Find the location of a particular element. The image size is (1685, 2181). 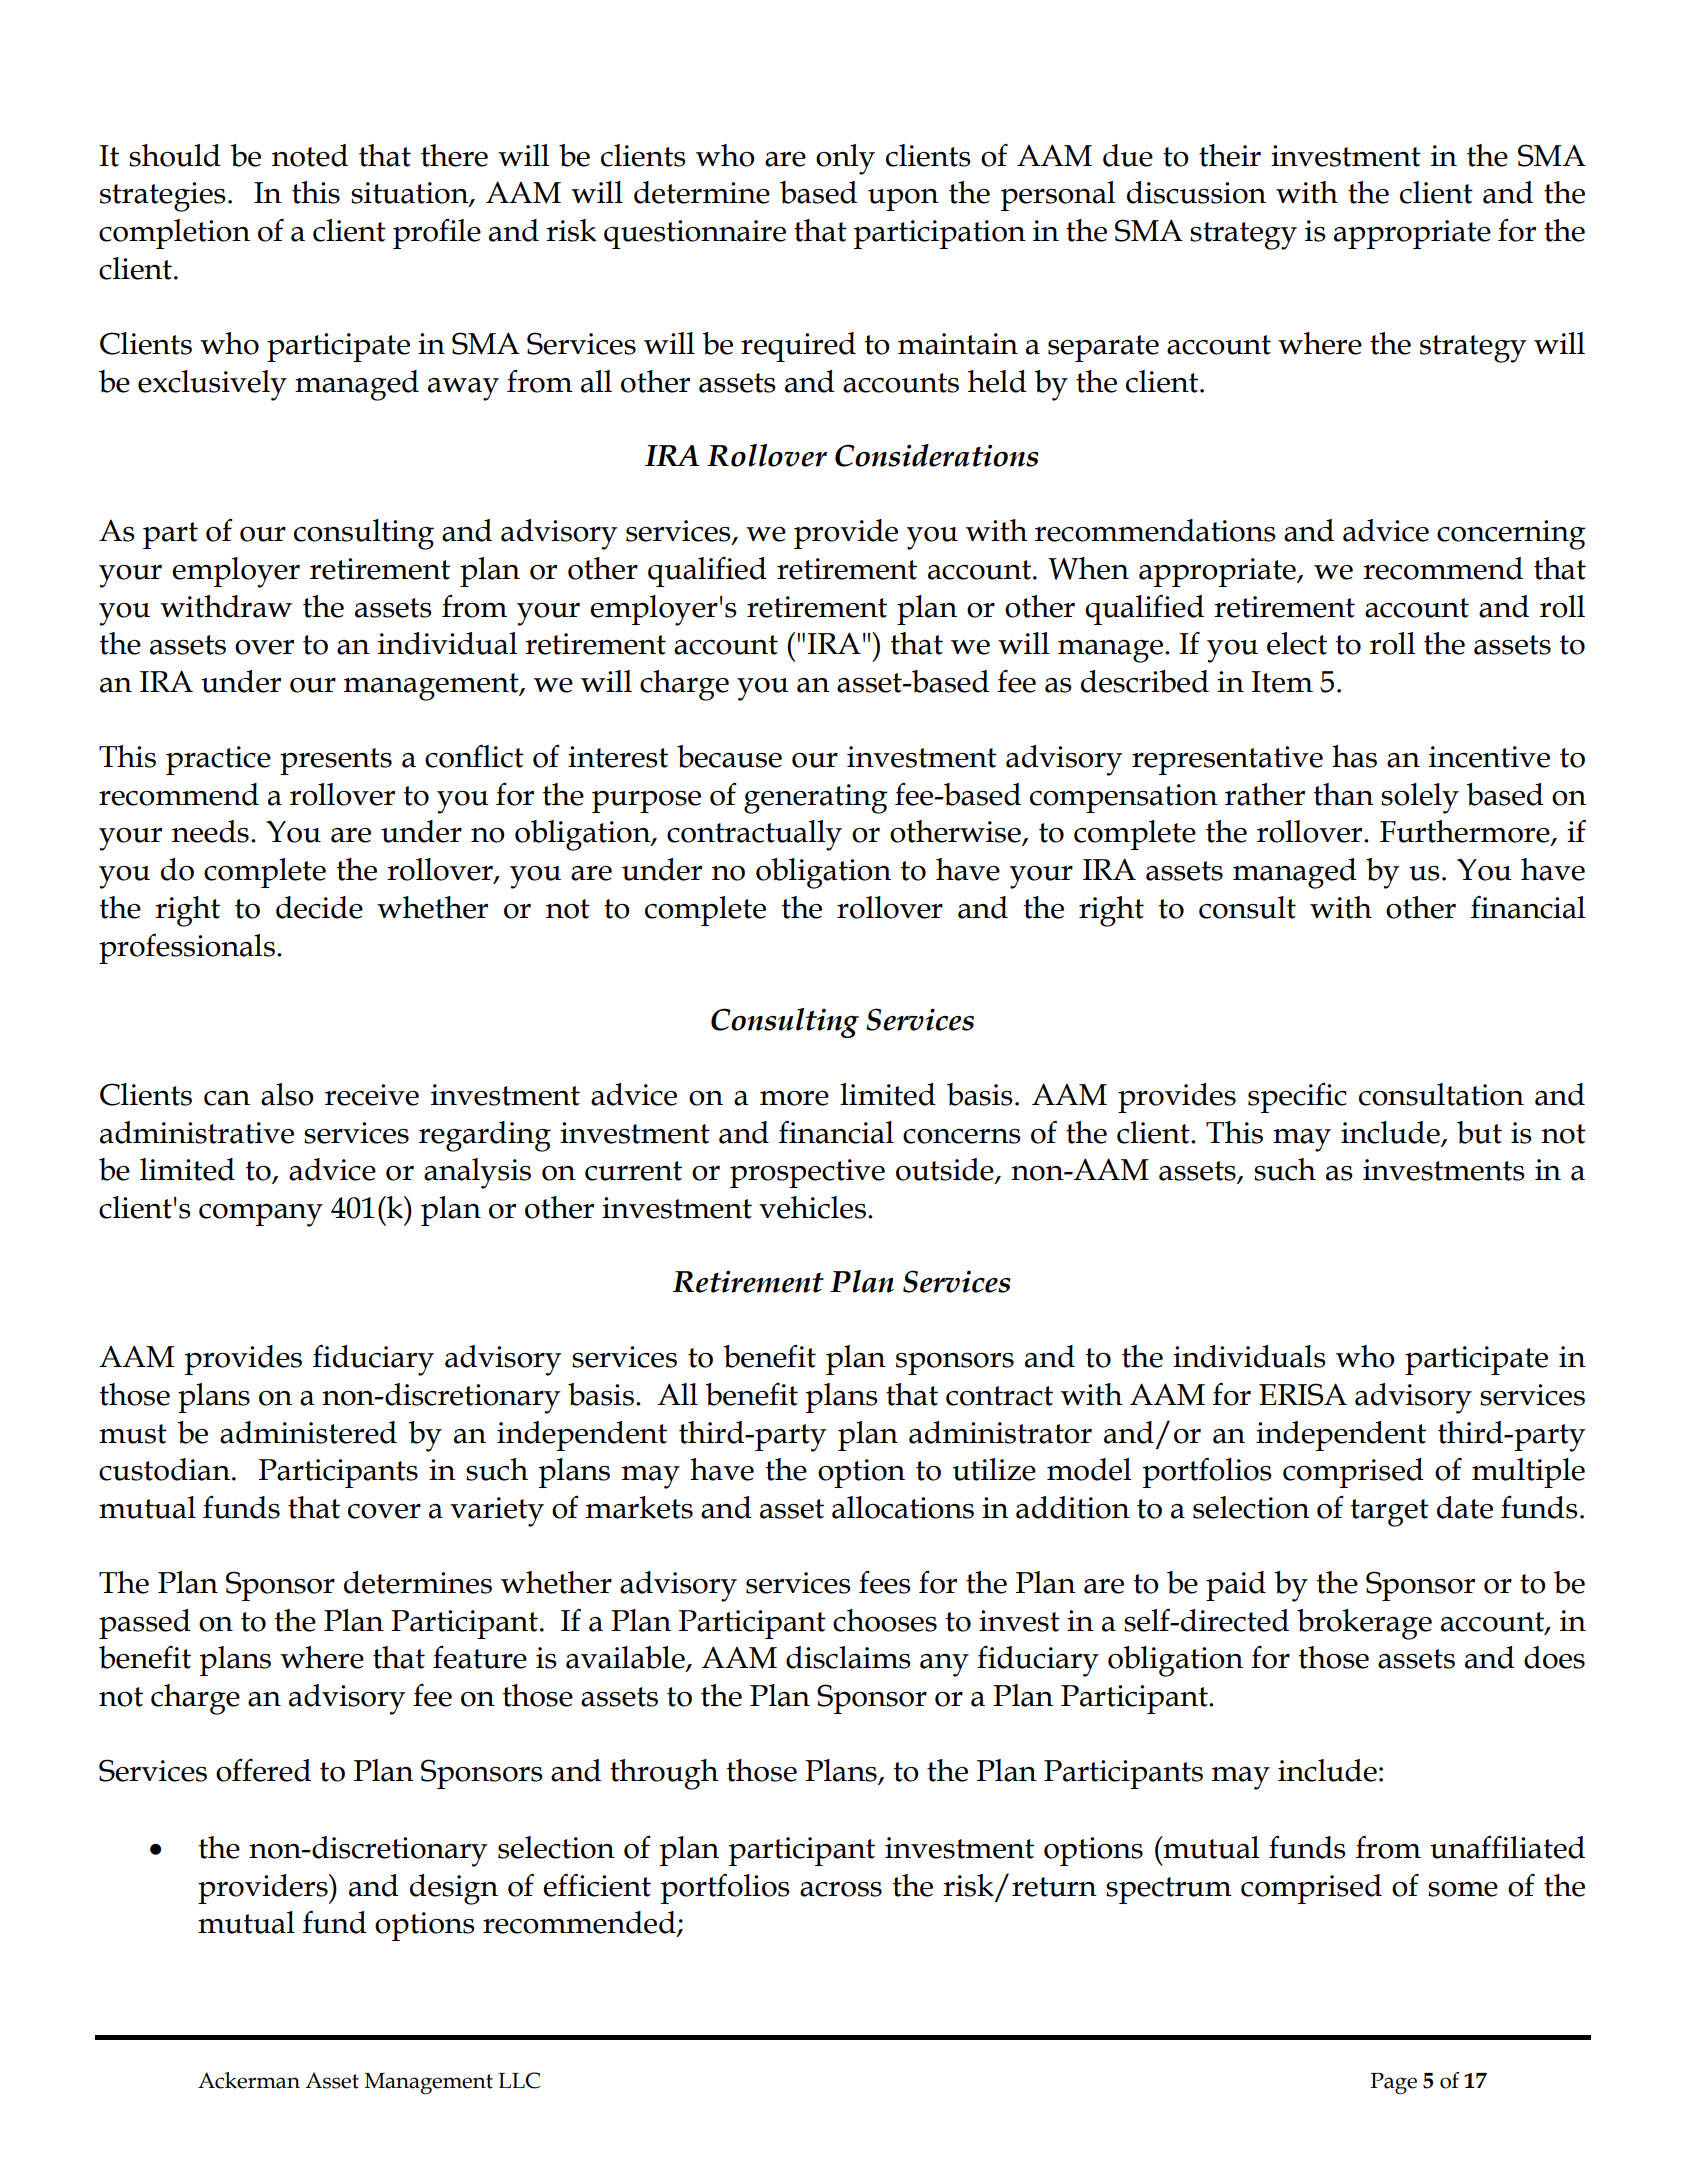

Ackerman is located at coordinates (249, 2080).
